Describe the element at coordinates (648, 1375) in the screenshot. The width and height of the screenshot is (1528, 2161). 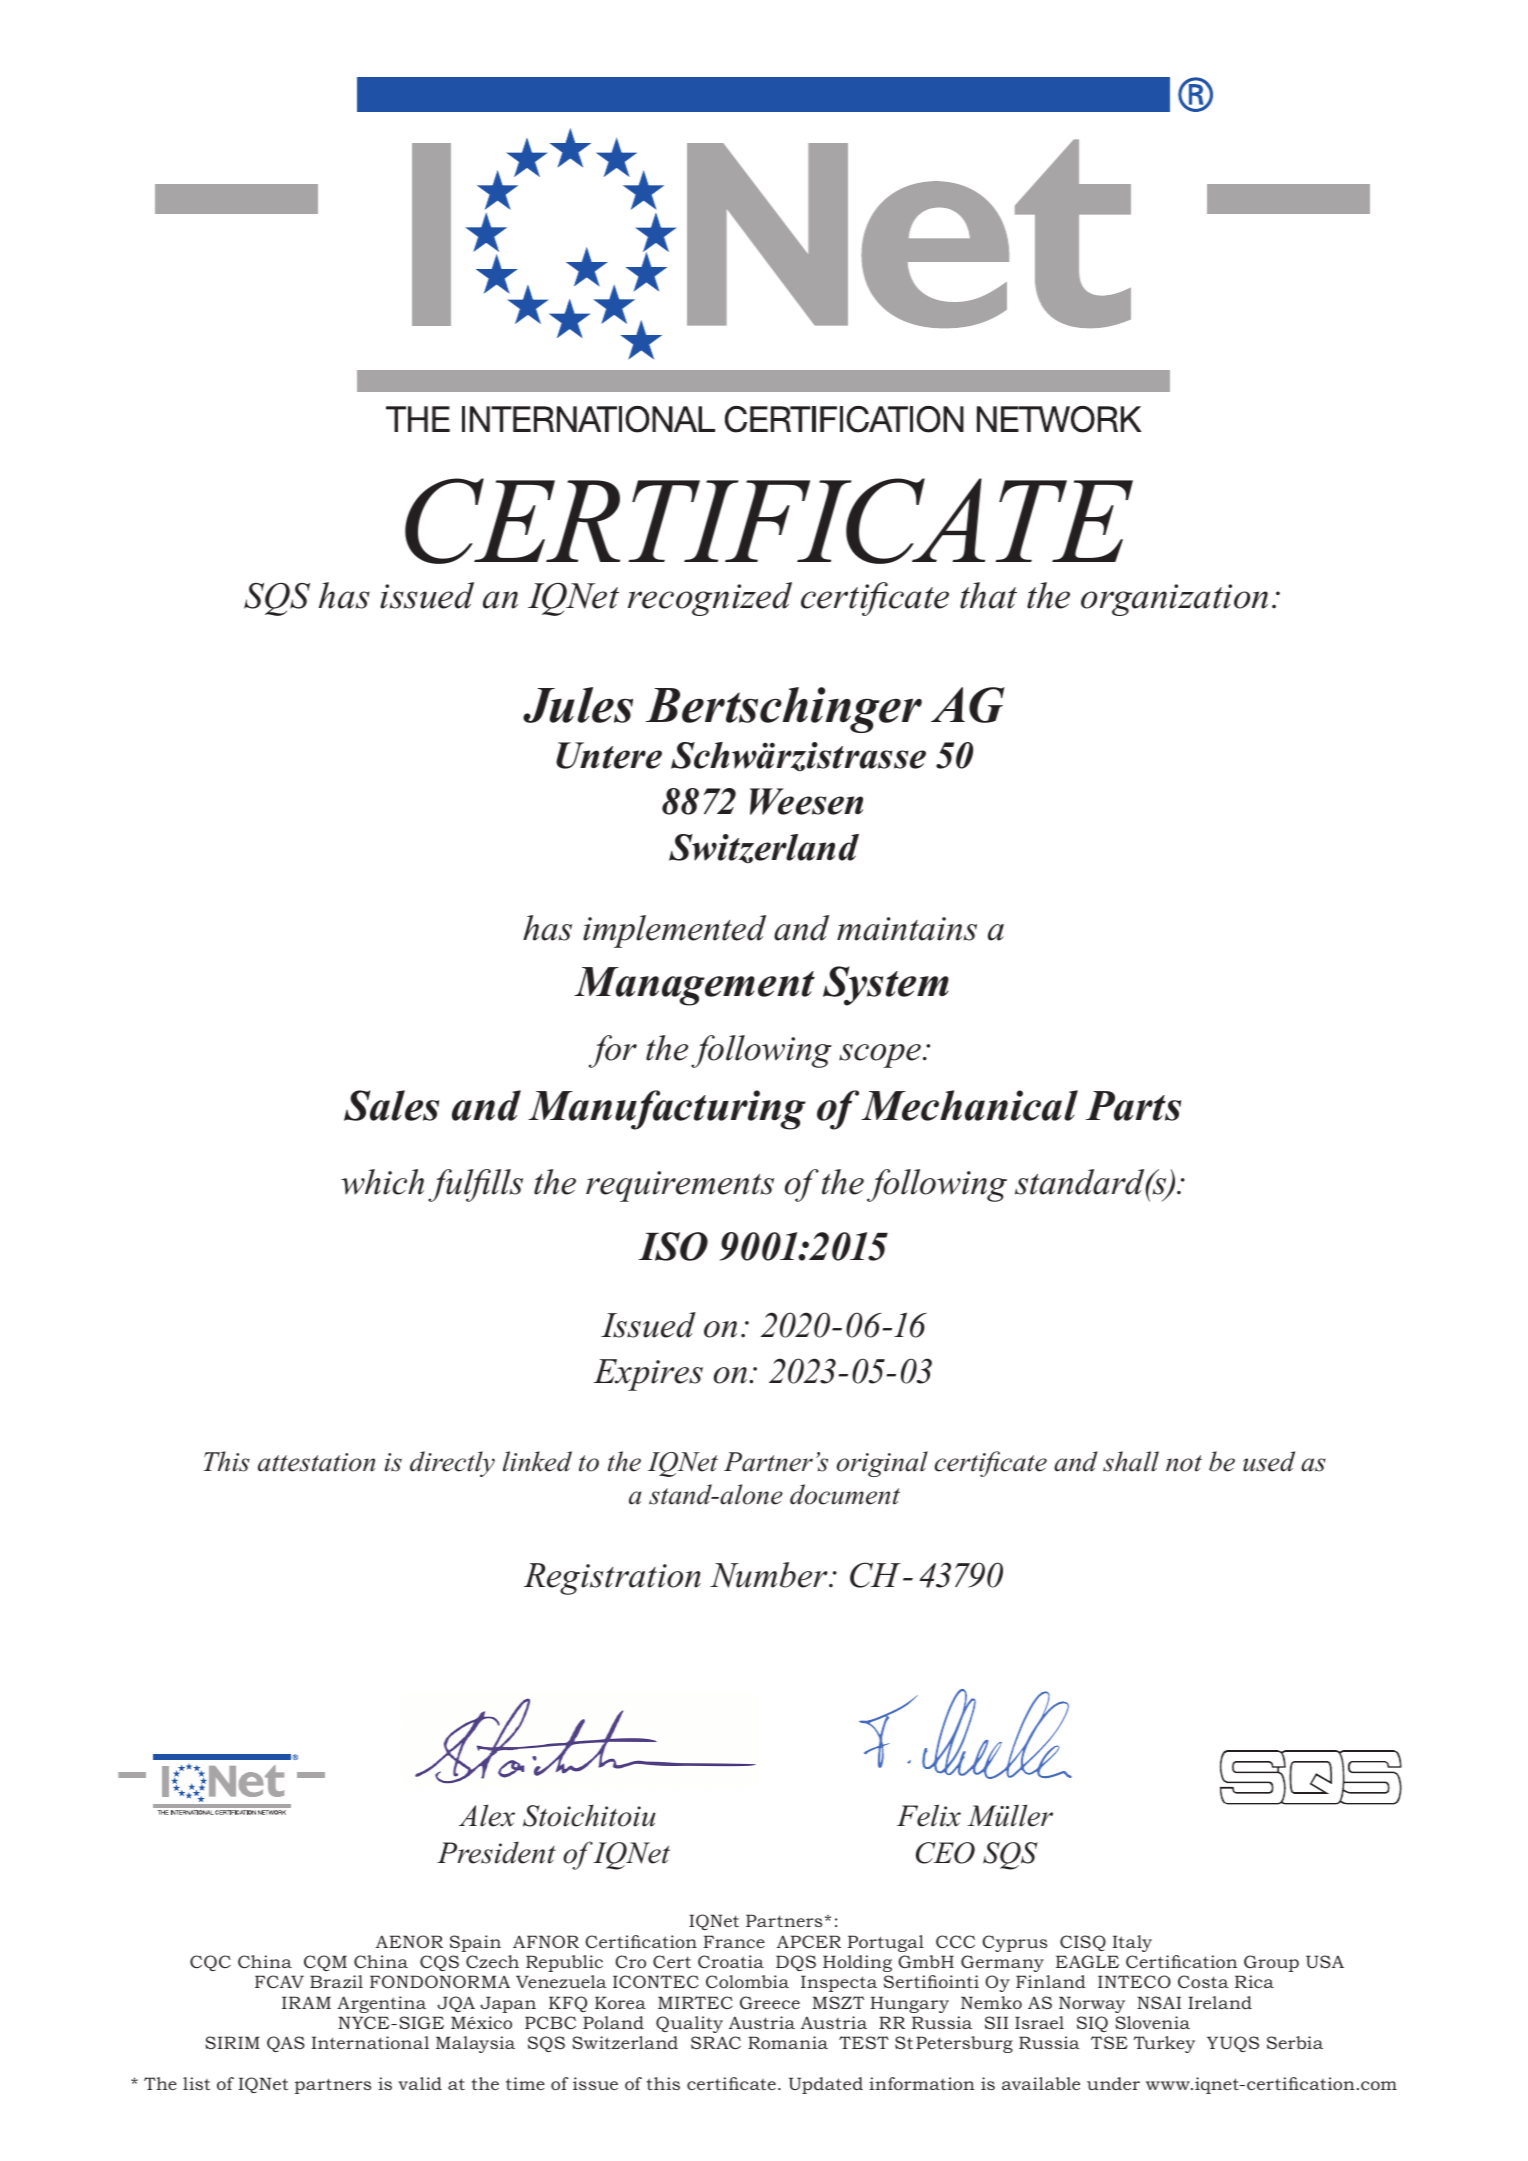
I see `Expires` at that location.
